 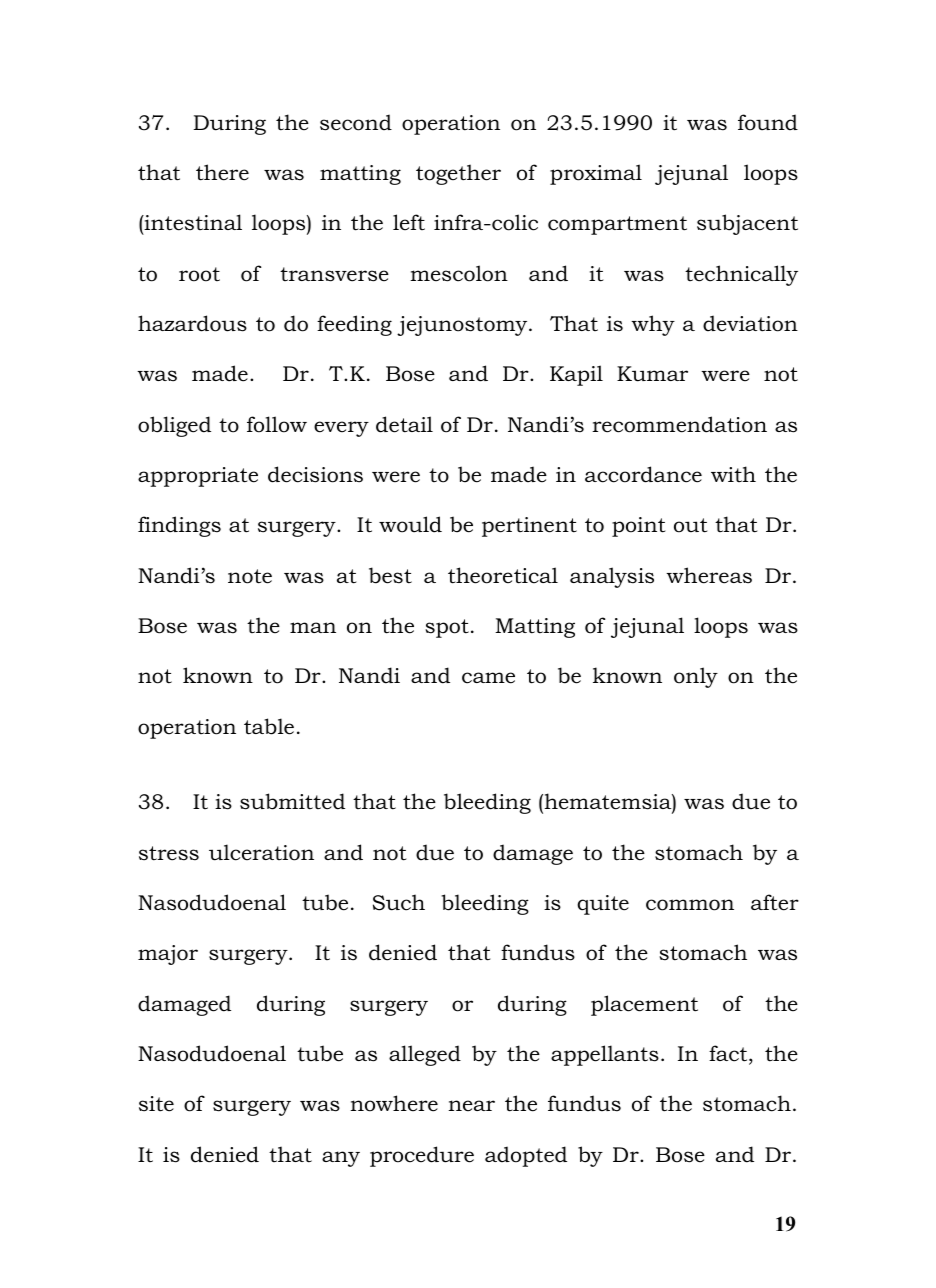 I want to click on there, so click(x=222, y=172).
